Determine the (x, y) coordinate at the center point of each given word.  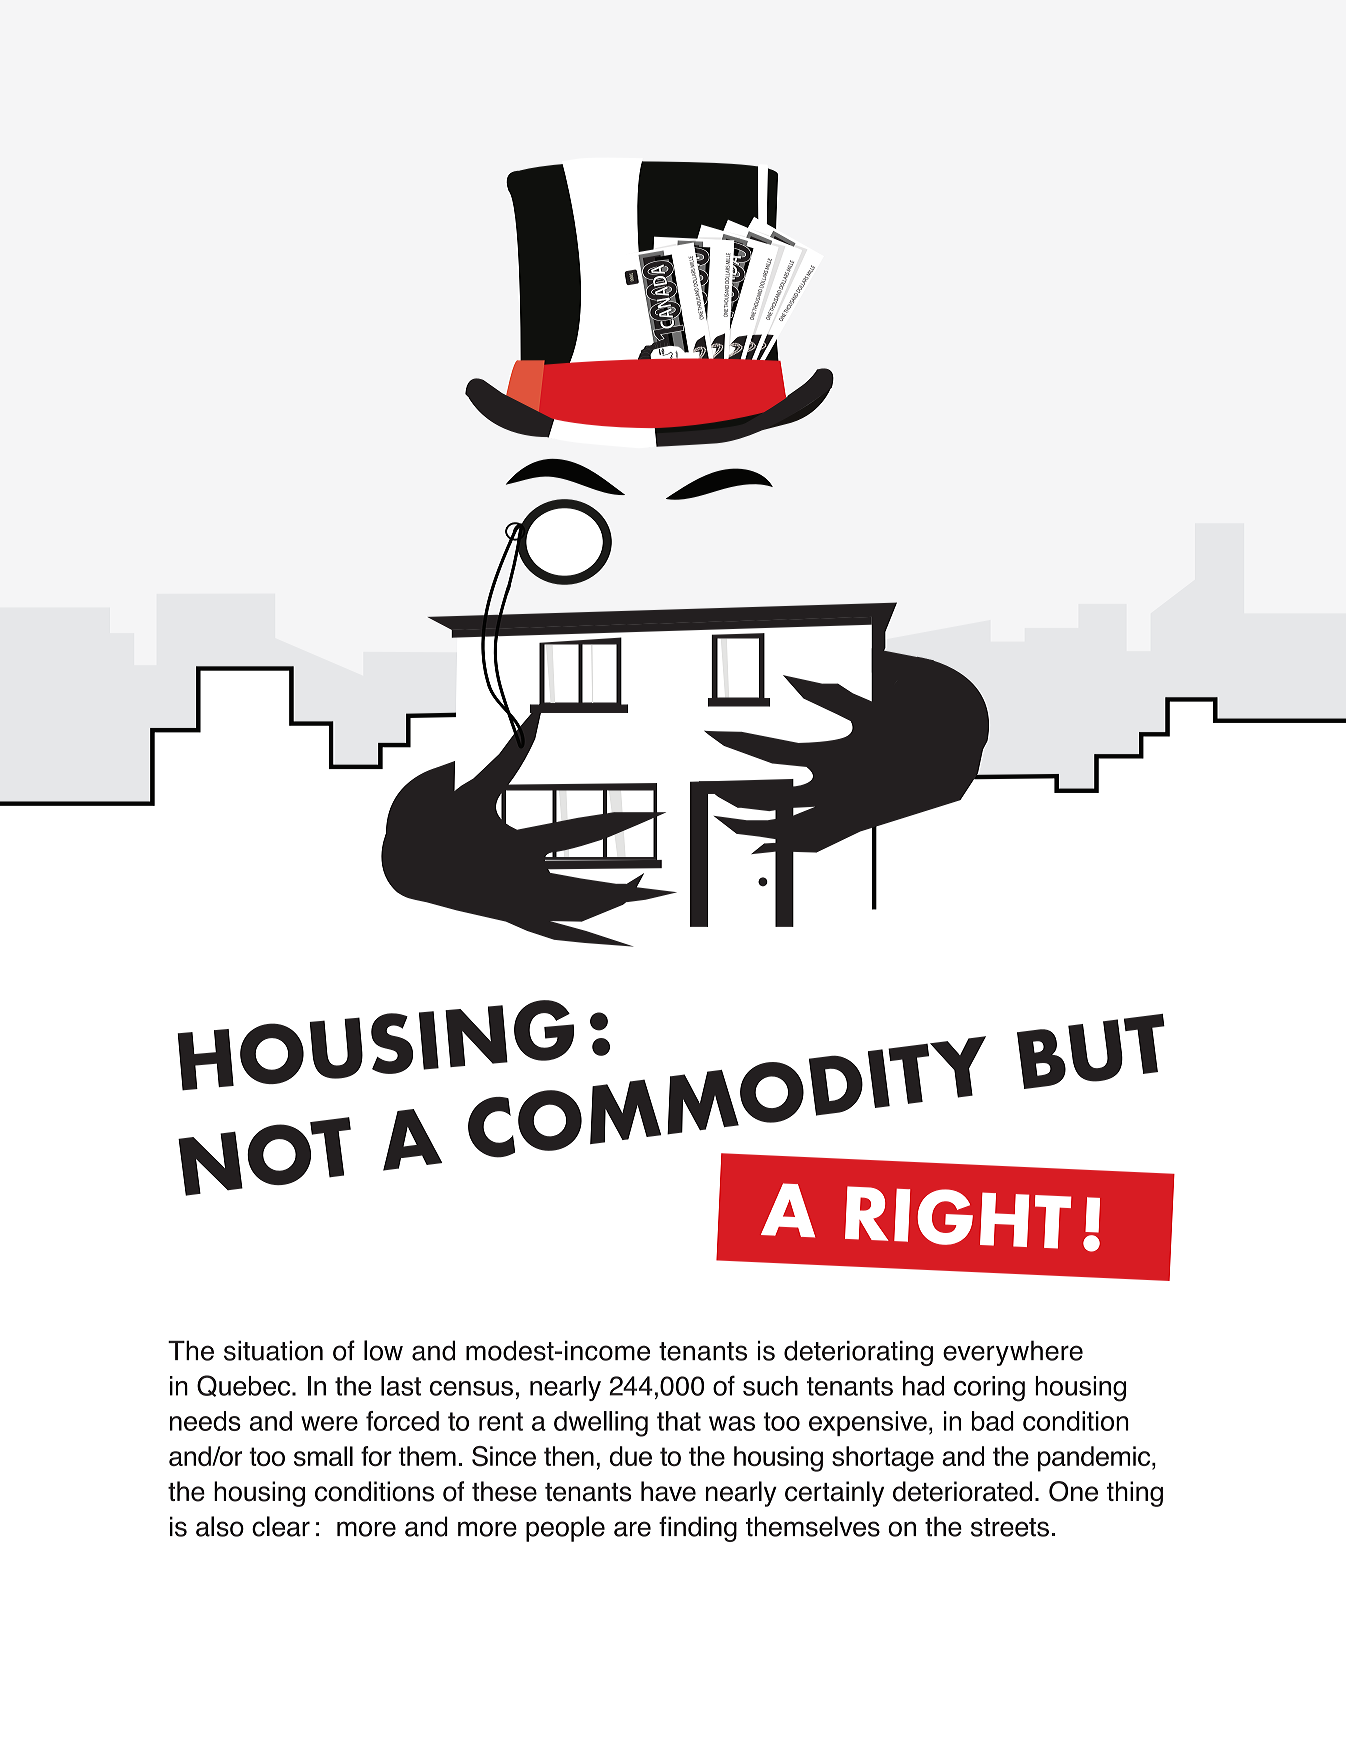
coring (989, 1389)
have (668, 1491)
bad (993, 1421)
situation (273, 1351)
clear (281, 1526)
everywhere (1013, 1353)
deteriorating (858, 1353)
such (770, 1386)
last (401, 1386)
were (329, 1423)
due (631, 1456)
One (1073, 1491)
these (504, 1491)
